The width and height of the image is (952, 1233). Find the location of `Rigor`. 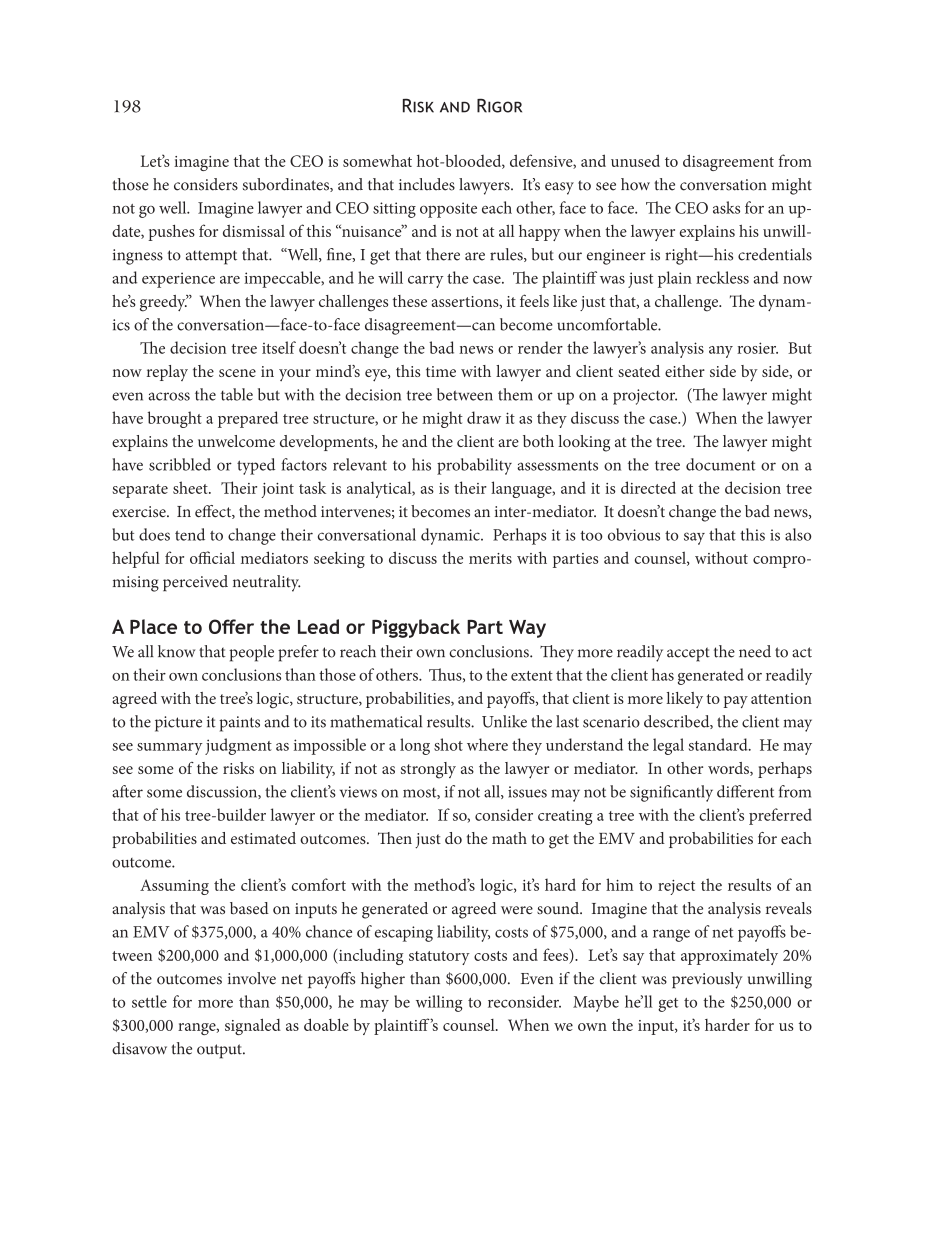

Rigor is located at coordinates (499, 105).
